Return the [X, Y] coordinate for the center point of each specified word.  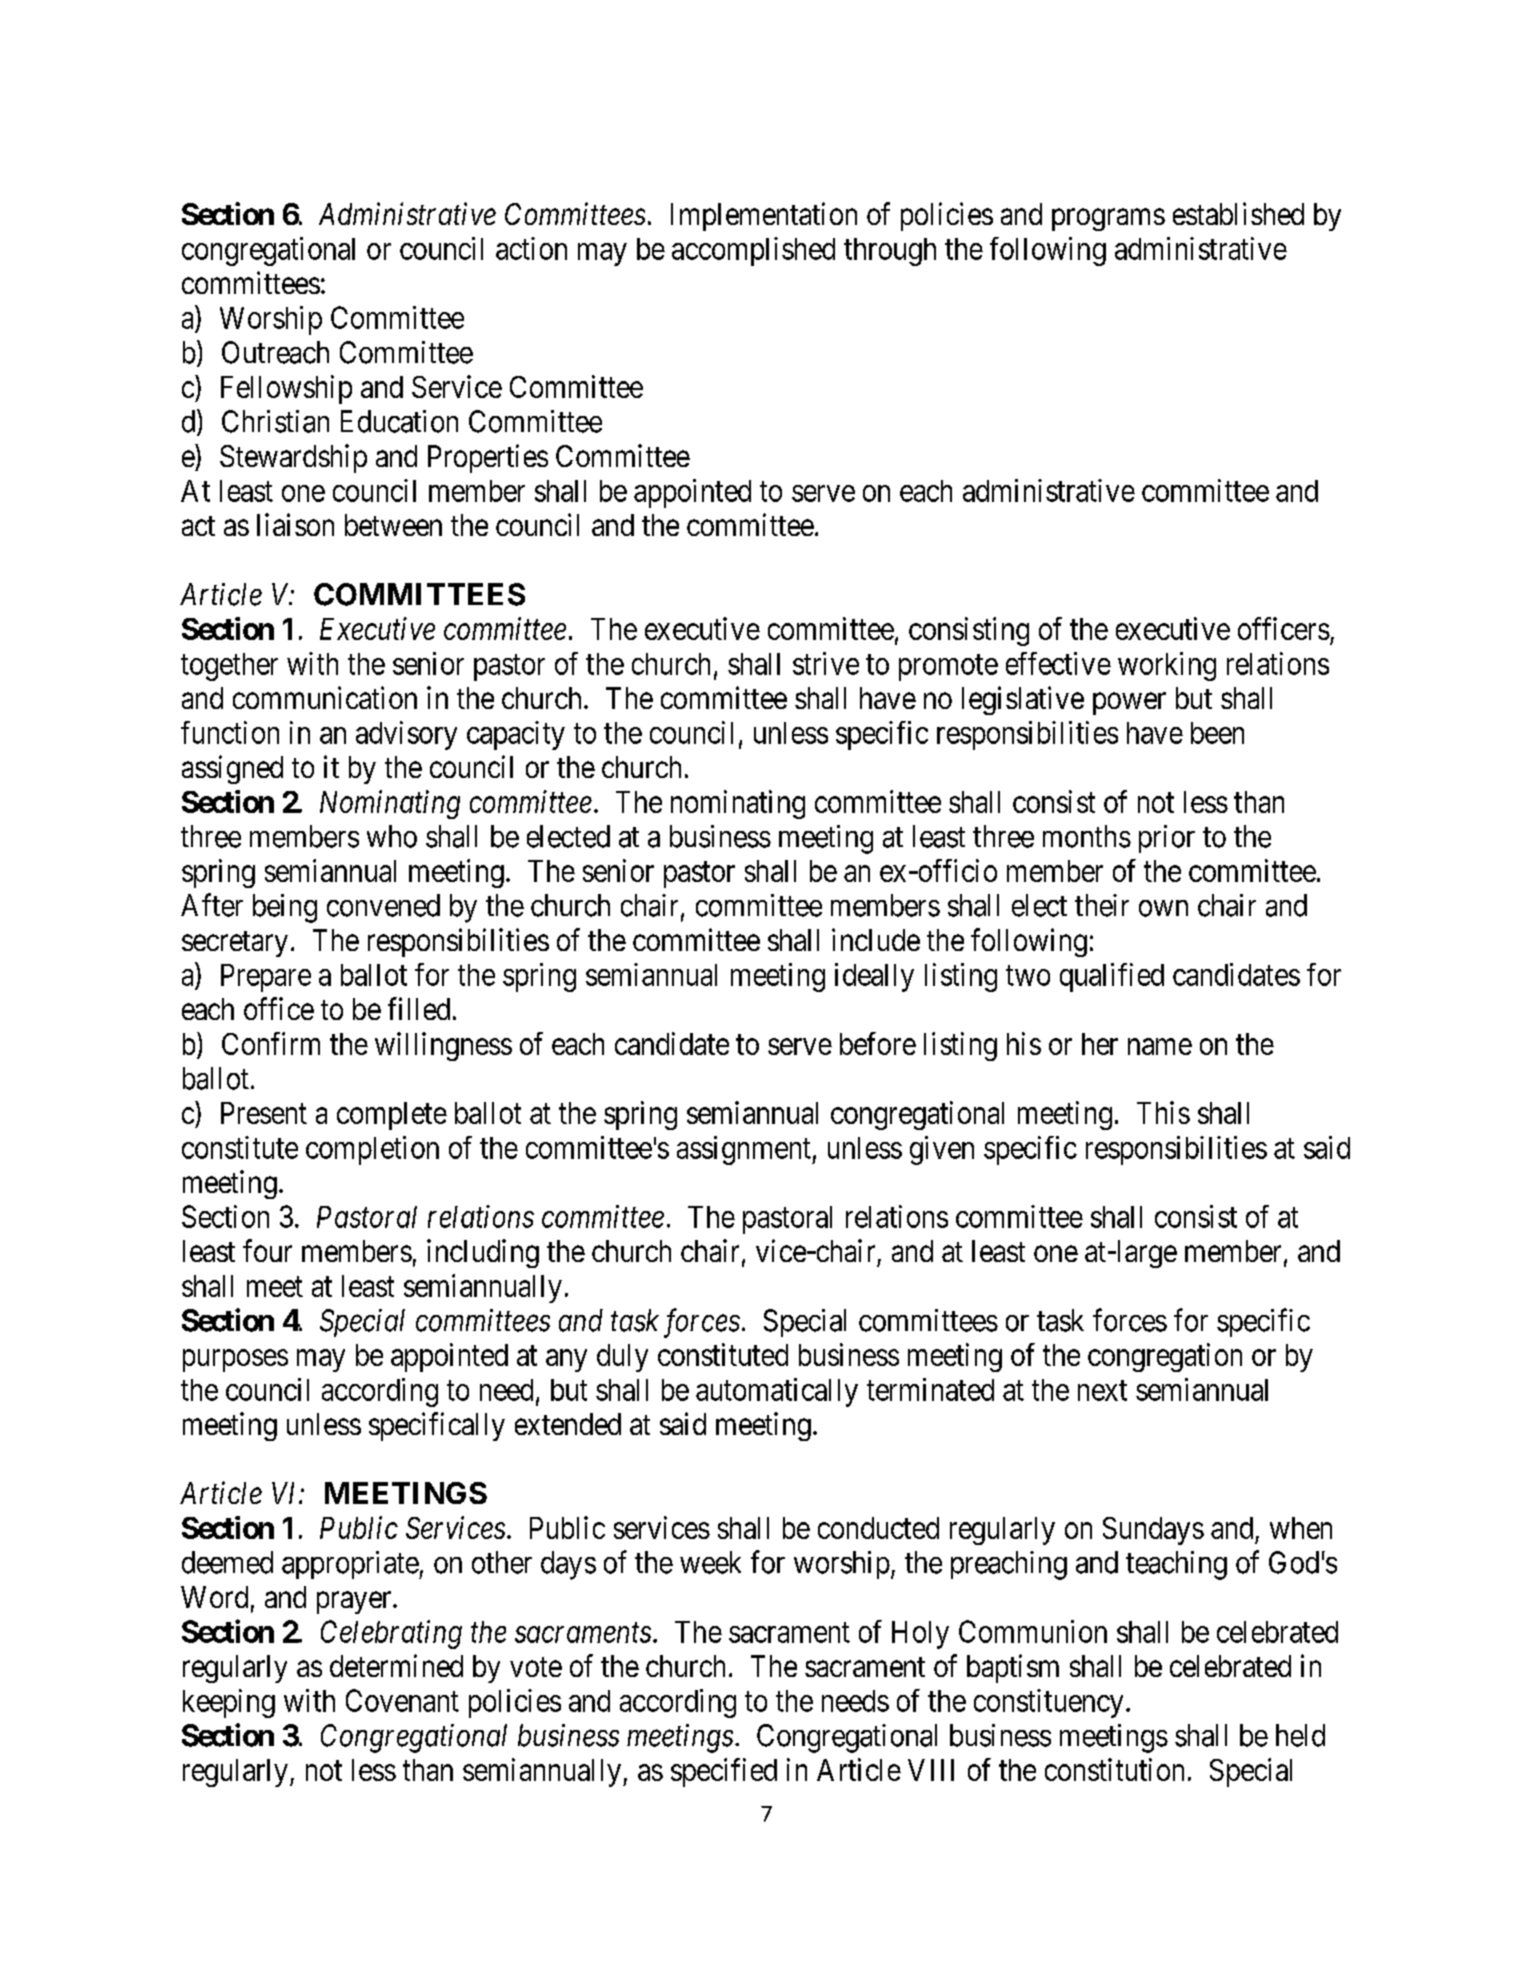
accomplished [753, 251]
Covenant [402, 1700]
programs [1108, 220]
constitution [1114, 1769]
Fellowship [286, 389]
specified [724, 1772]
